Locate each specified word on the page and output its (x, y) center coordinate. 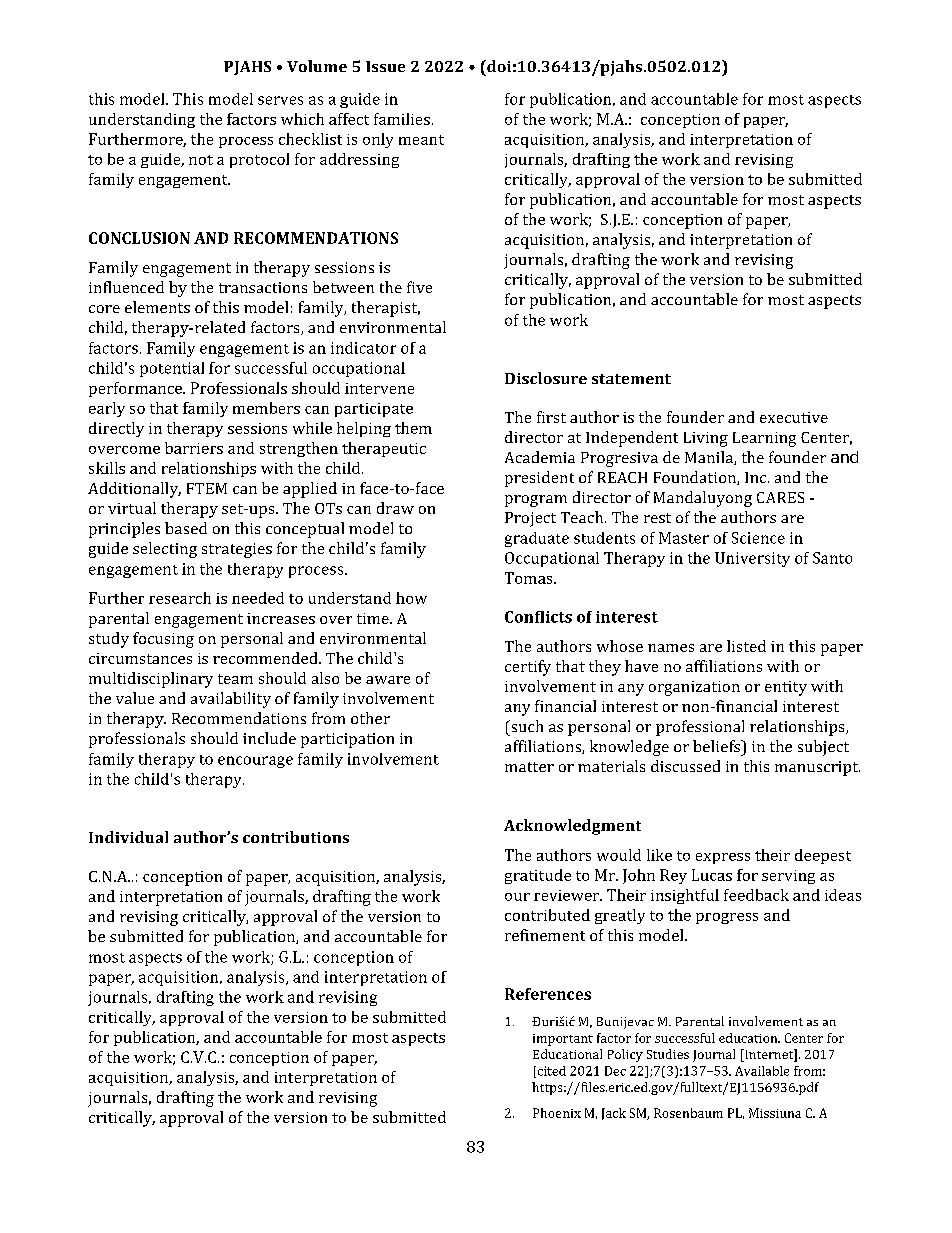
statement (631, 379)
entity (786, 688)
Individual (128, 837)
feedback (756, 895)
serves (280, 100)
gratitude (538, 876)
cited (550, 1072)
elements (157, 307)
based (186, 528)
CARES (780, 497)
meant (421, 140)
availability (231, 700)
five (419, 287)
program (536, 501)
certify (528, 668)
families (402, 119)
